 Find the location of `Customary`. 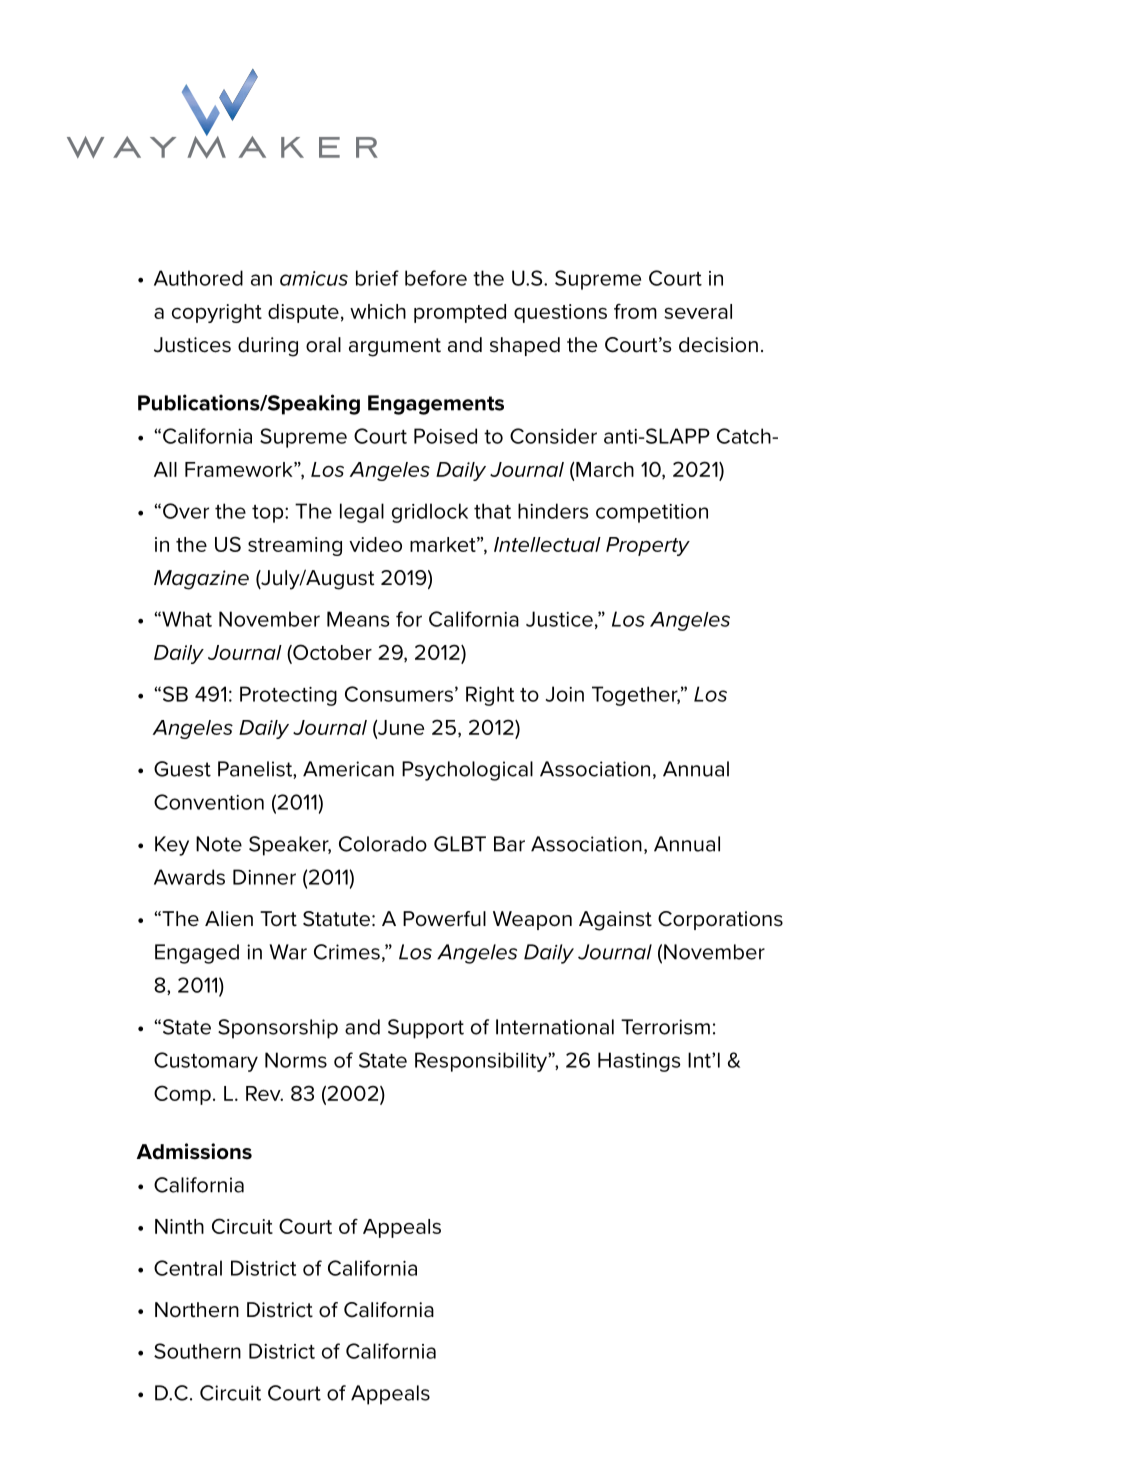

Customary is located at coordinates (206, 1062).
